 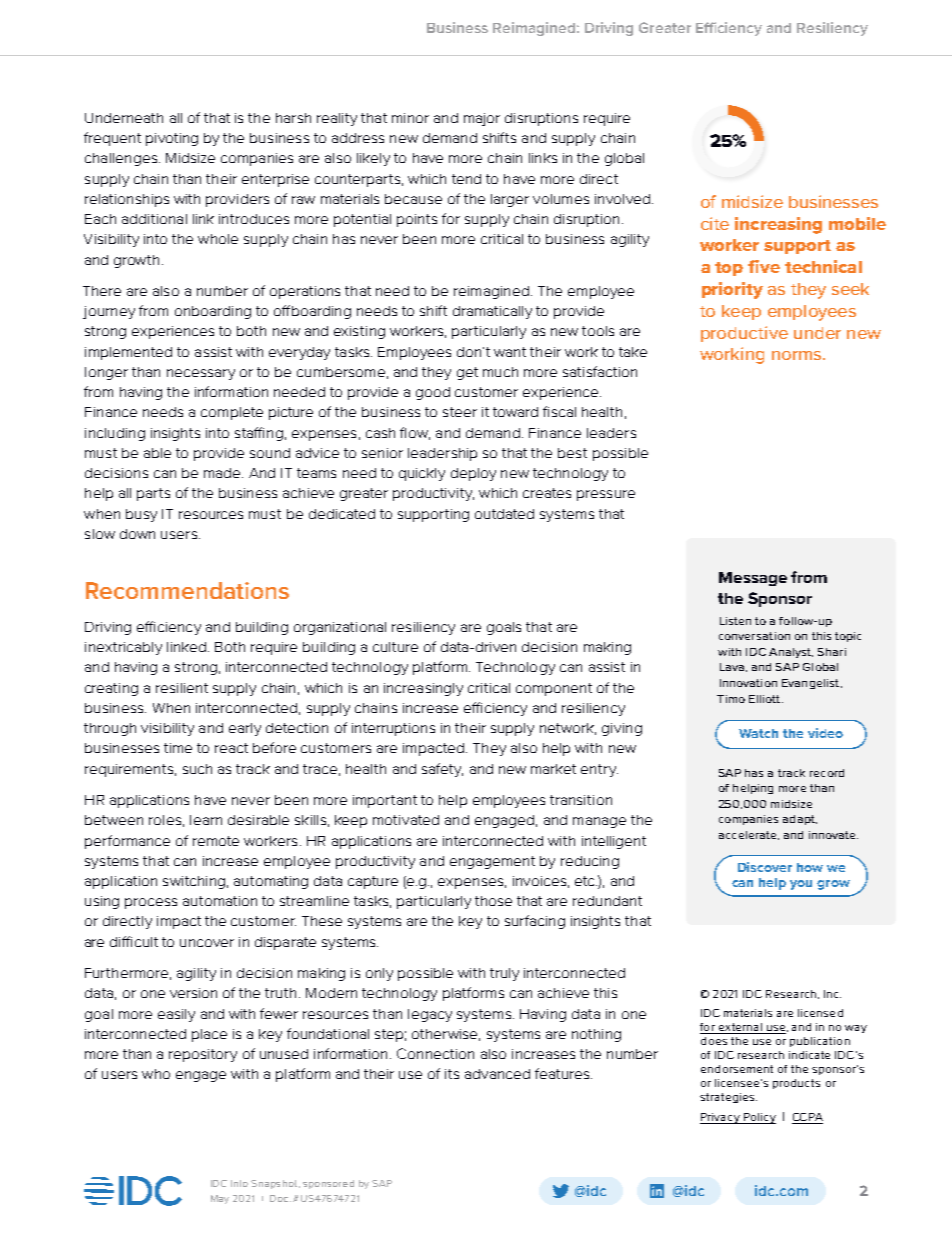 What do you see at coordinates (466, 179) in the screenshot?
I see `tend` at bounding box center [466, 179].
